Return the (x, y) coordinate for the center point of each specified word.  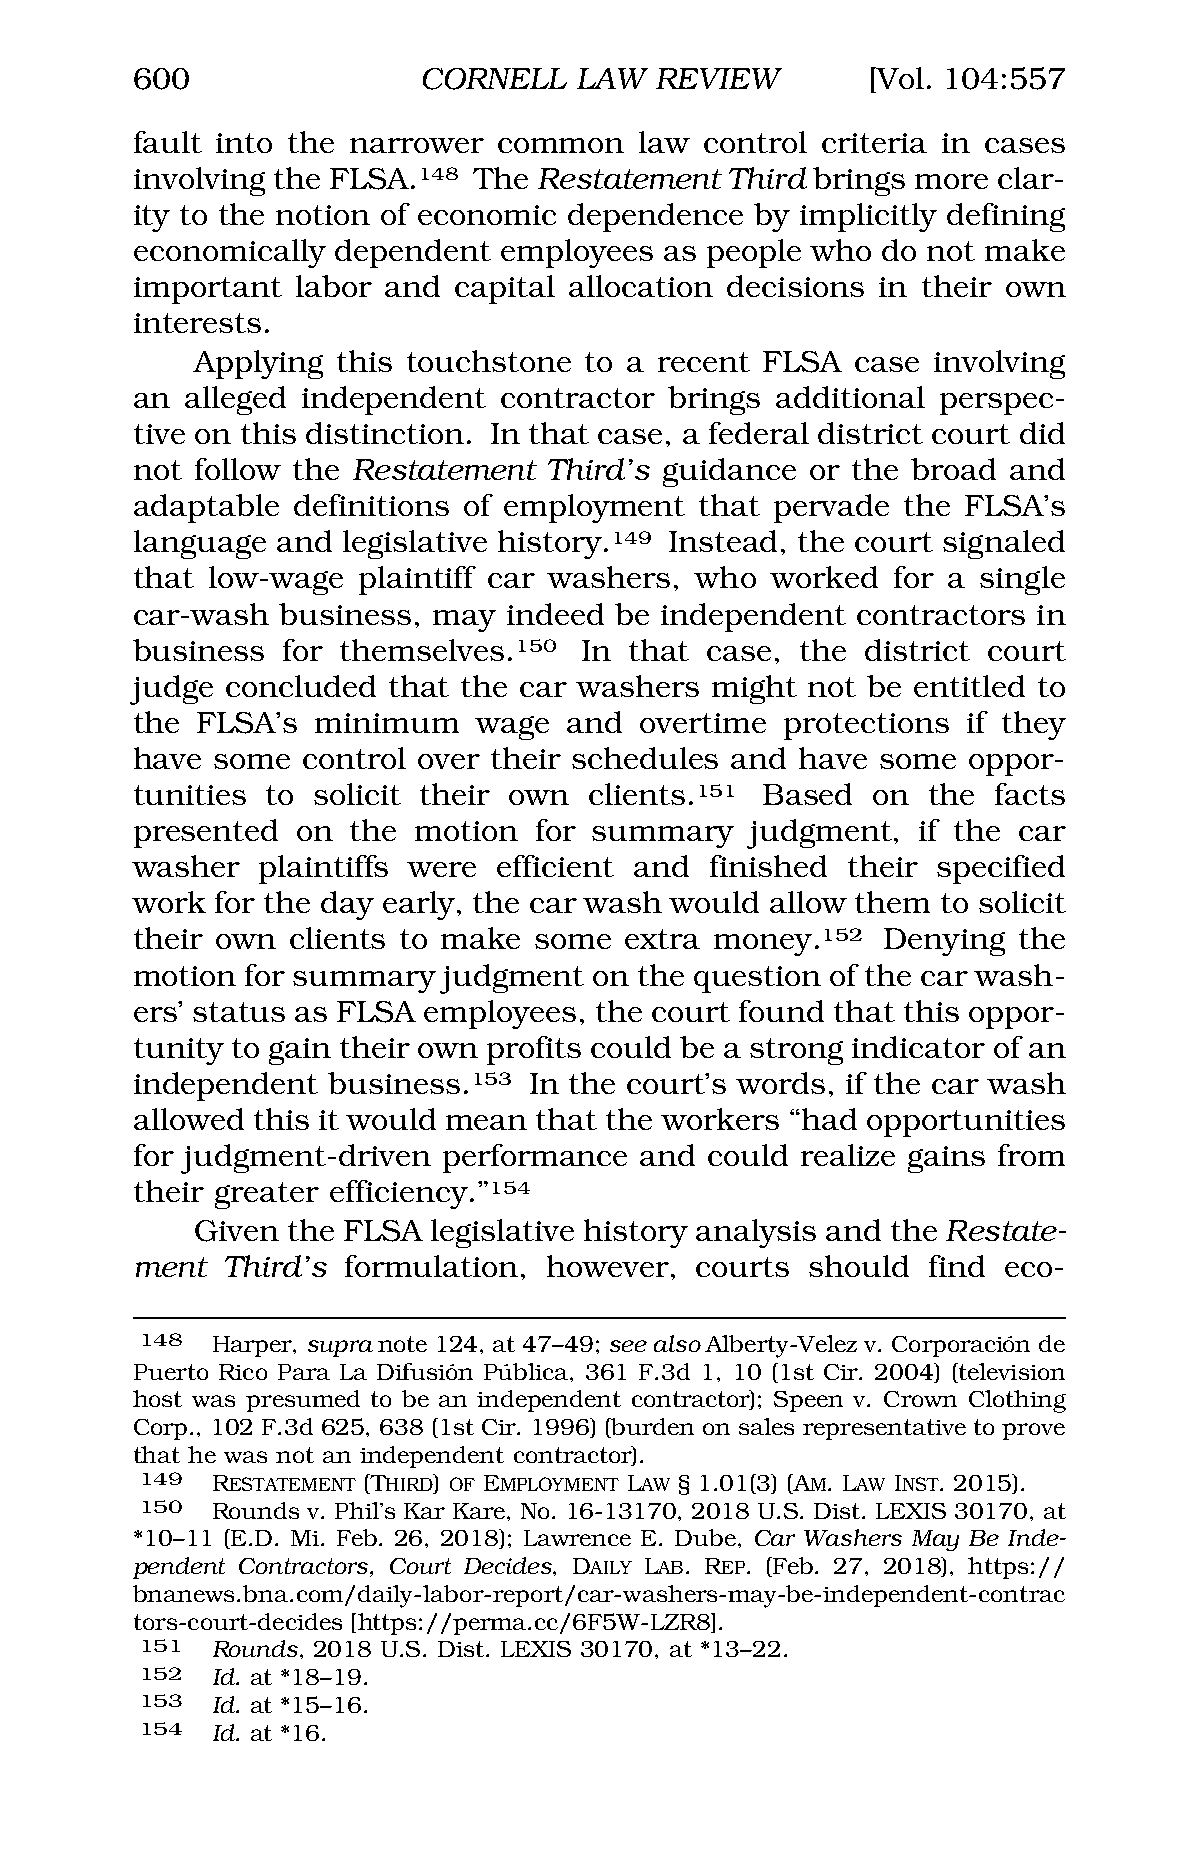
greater (267, 1195)
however (608, 1266)
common (561, 145)
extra (662, 939)
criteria (874, 143)
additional (850, 397)
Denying (944, 942)
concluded (301, 686)
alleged (235, 400)
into (244, 143)
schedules (645, 758)
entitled (969, 686)
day (347, 905)
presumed (303, 1401)
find (957, 1266)
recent (704, 362)
